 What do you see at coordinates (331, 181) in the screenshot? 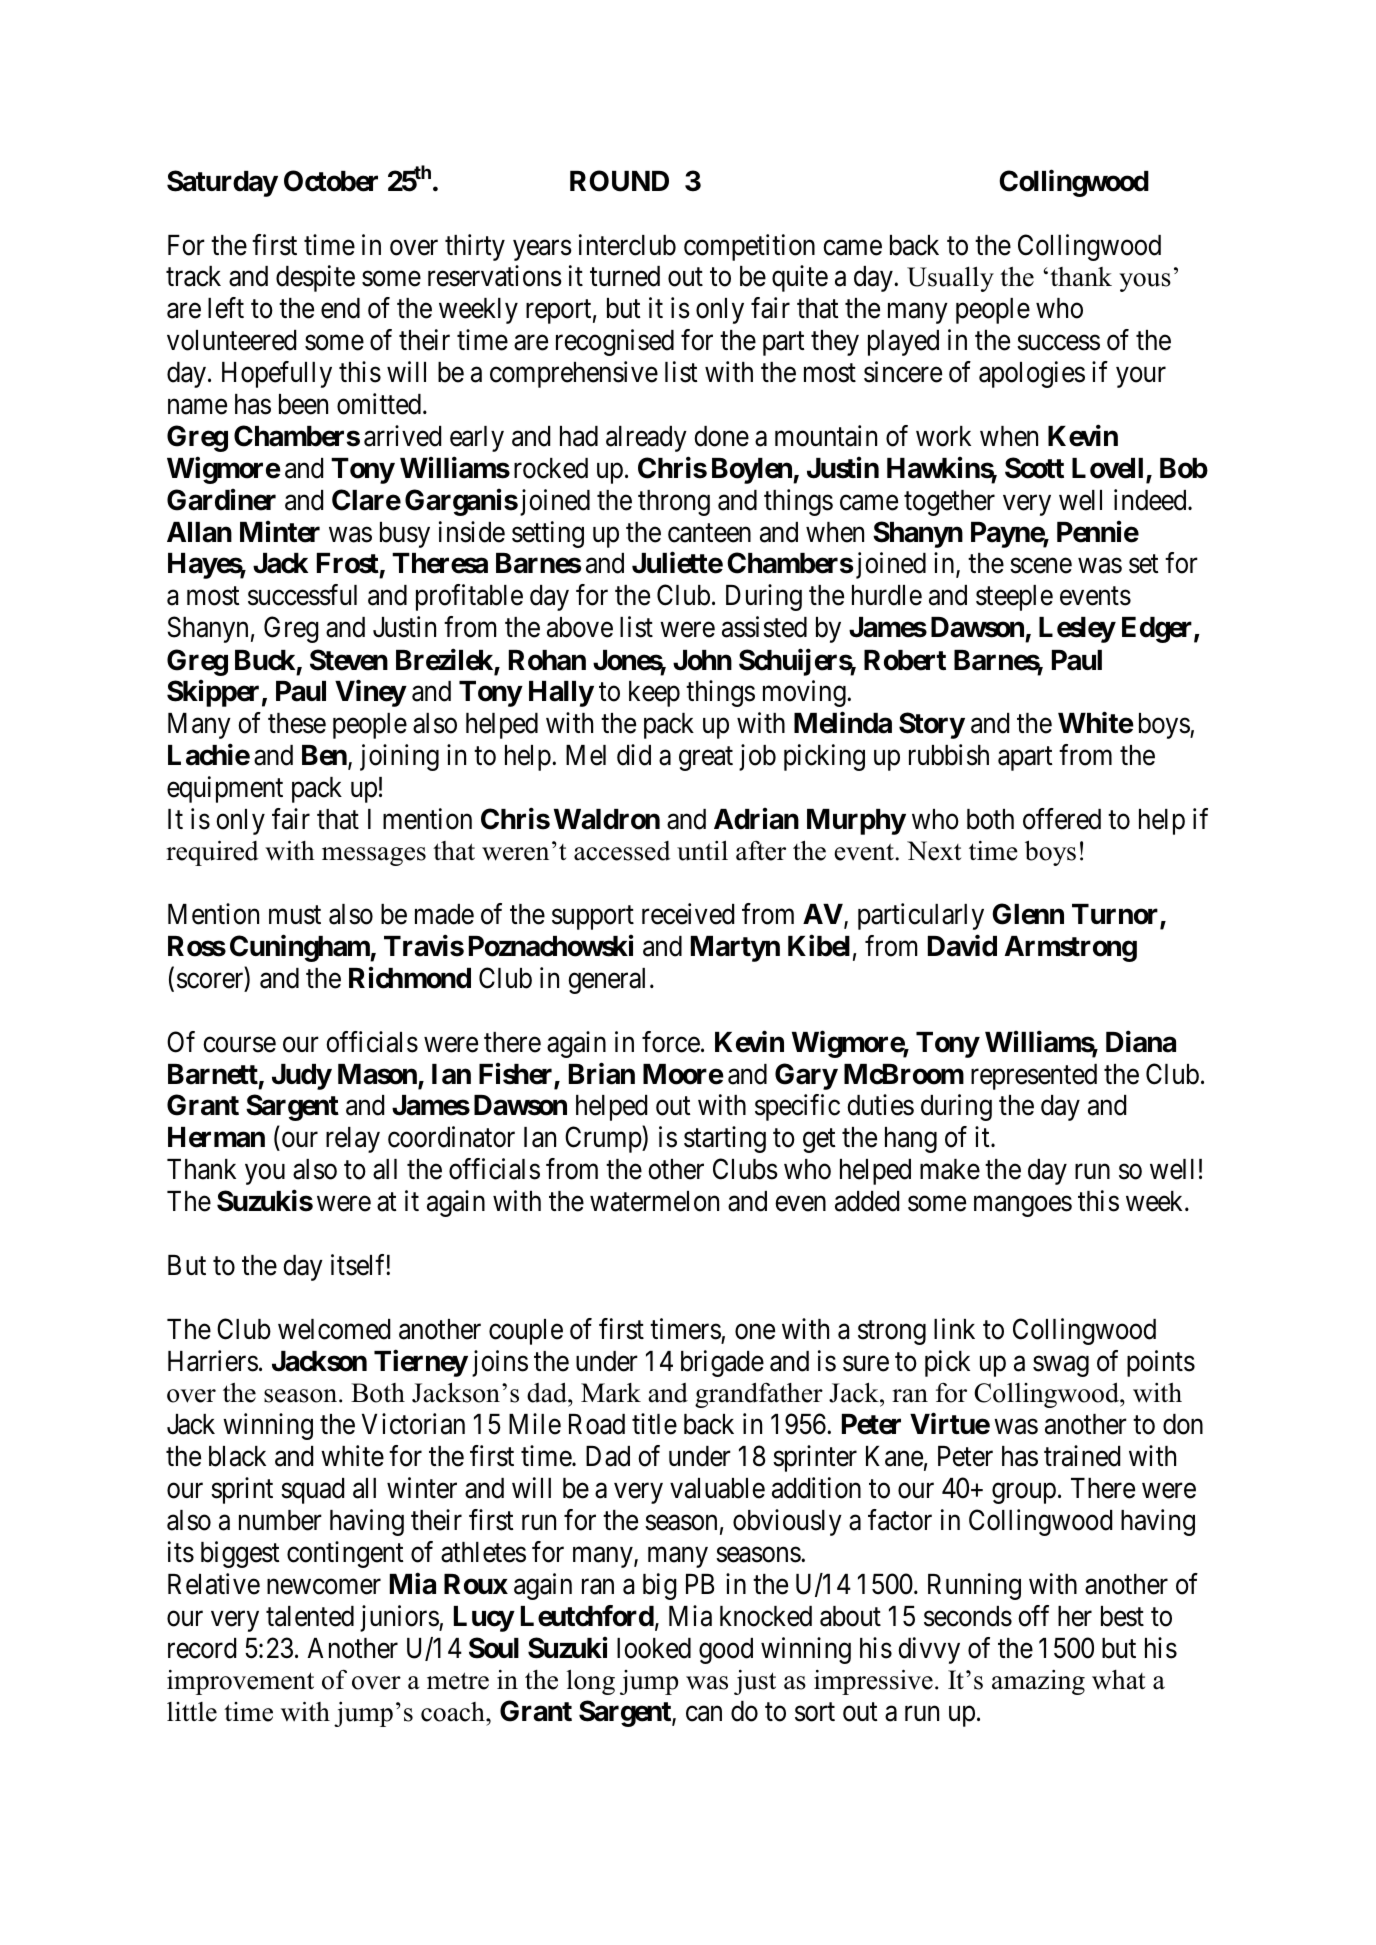
I see `October` at bounding box center [331, 181].
